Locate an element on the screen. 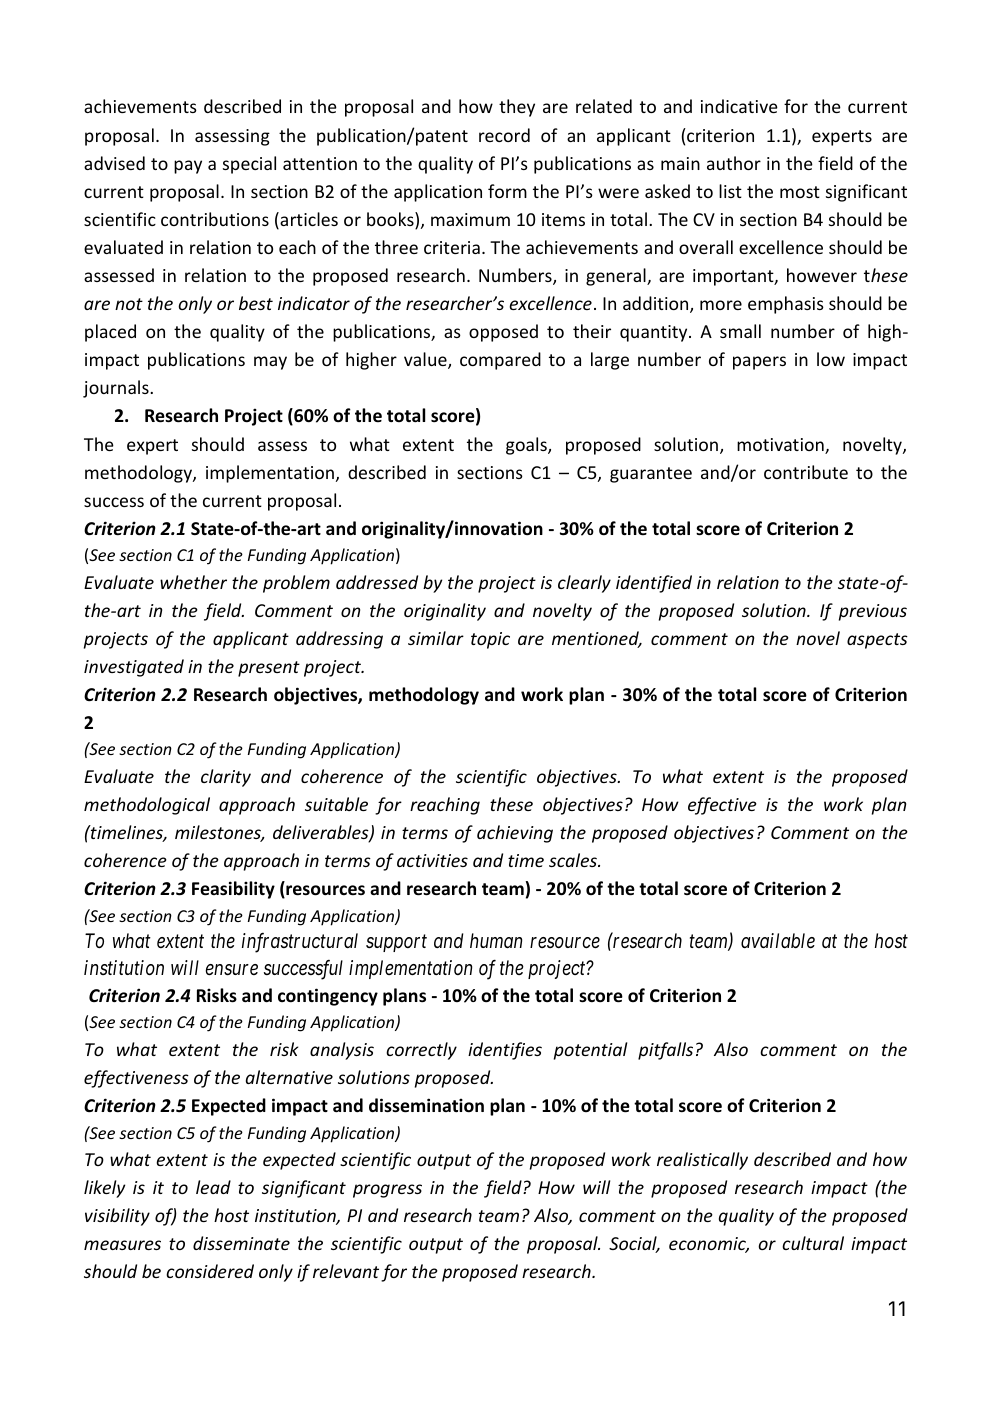  cultural is located at coordinates (813, 1243).
